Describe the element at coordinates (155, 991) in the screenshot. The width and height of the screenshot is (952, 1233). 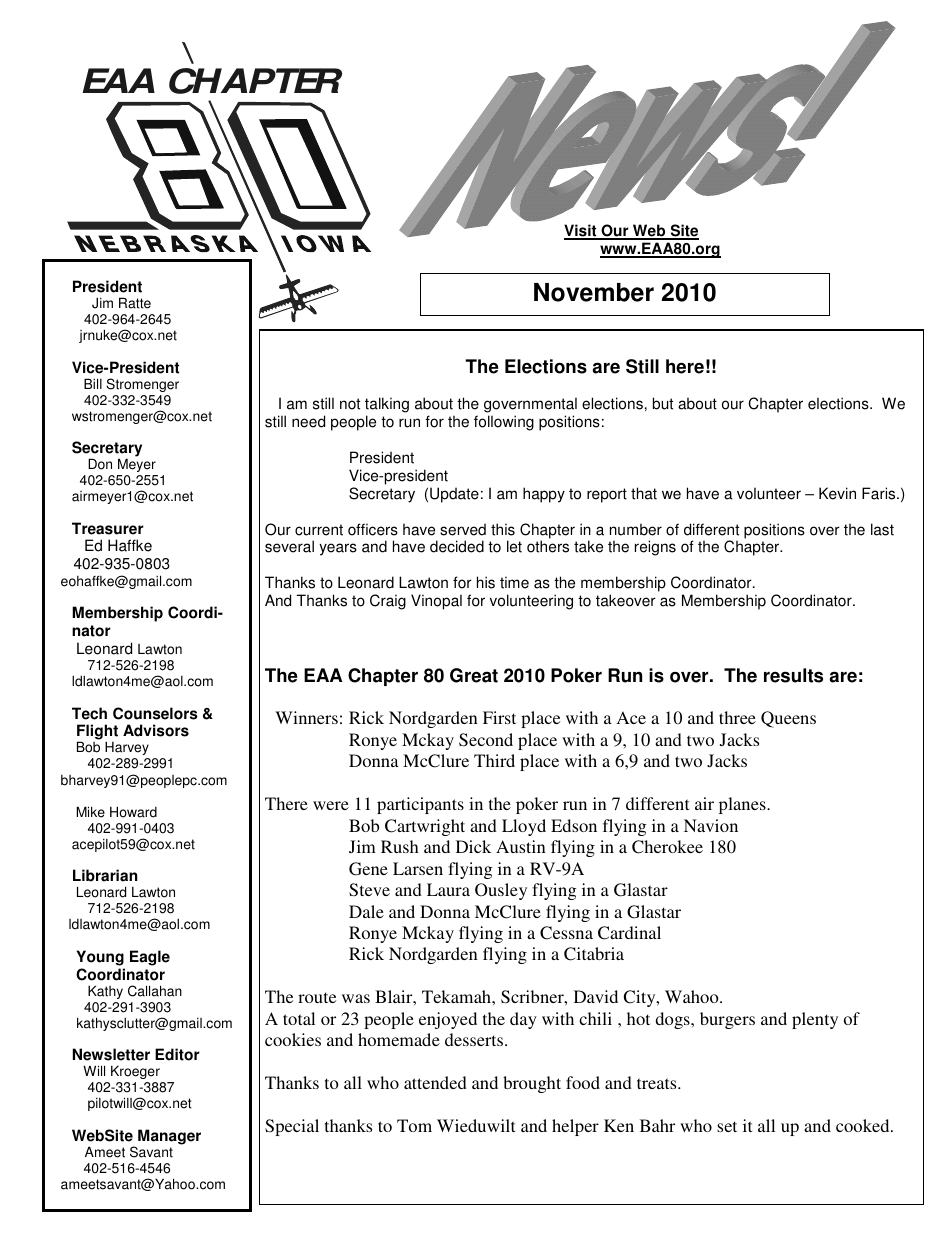
I see `Callahan` at that location.
